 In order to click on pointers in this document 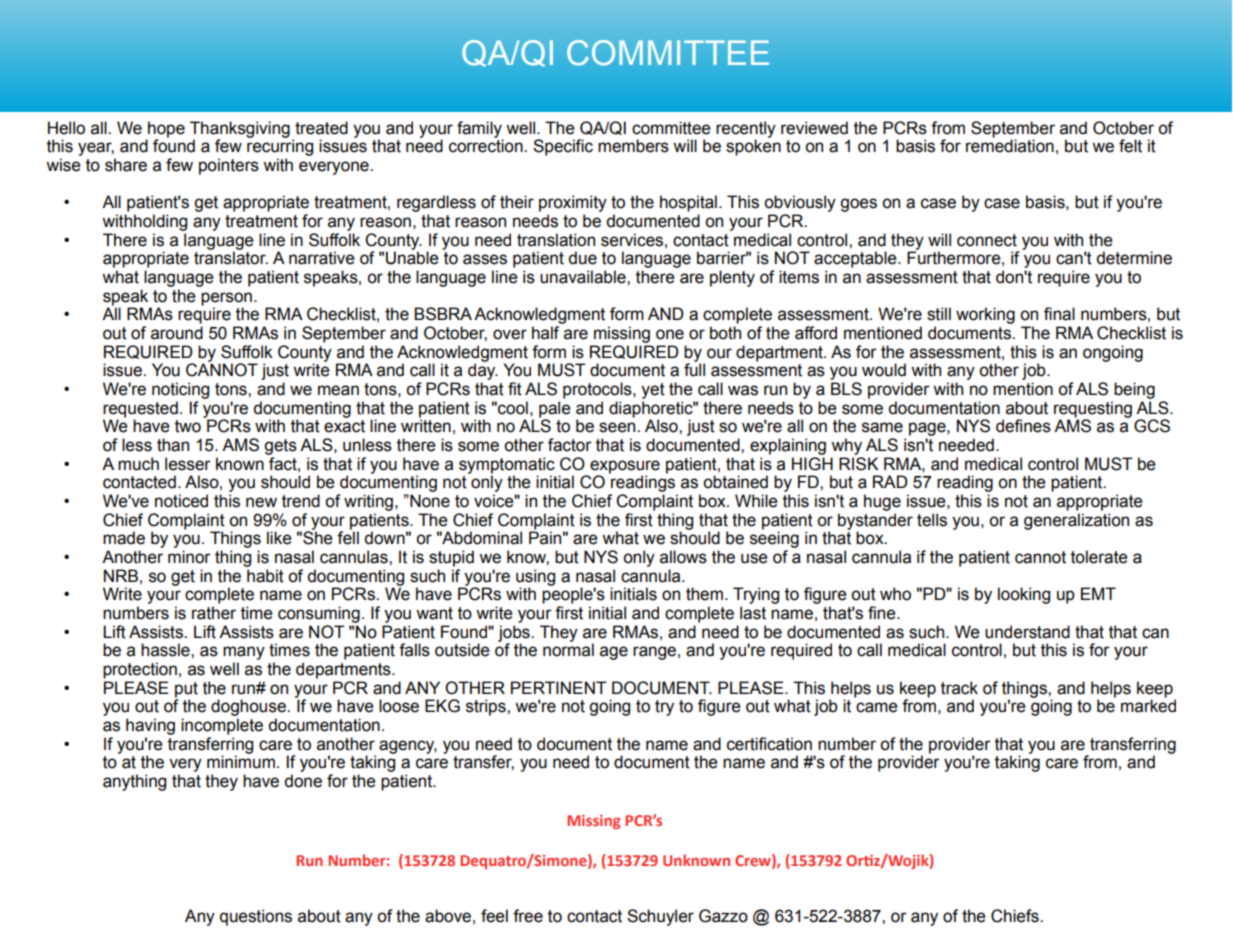, I will do `click(229, 166)`.
